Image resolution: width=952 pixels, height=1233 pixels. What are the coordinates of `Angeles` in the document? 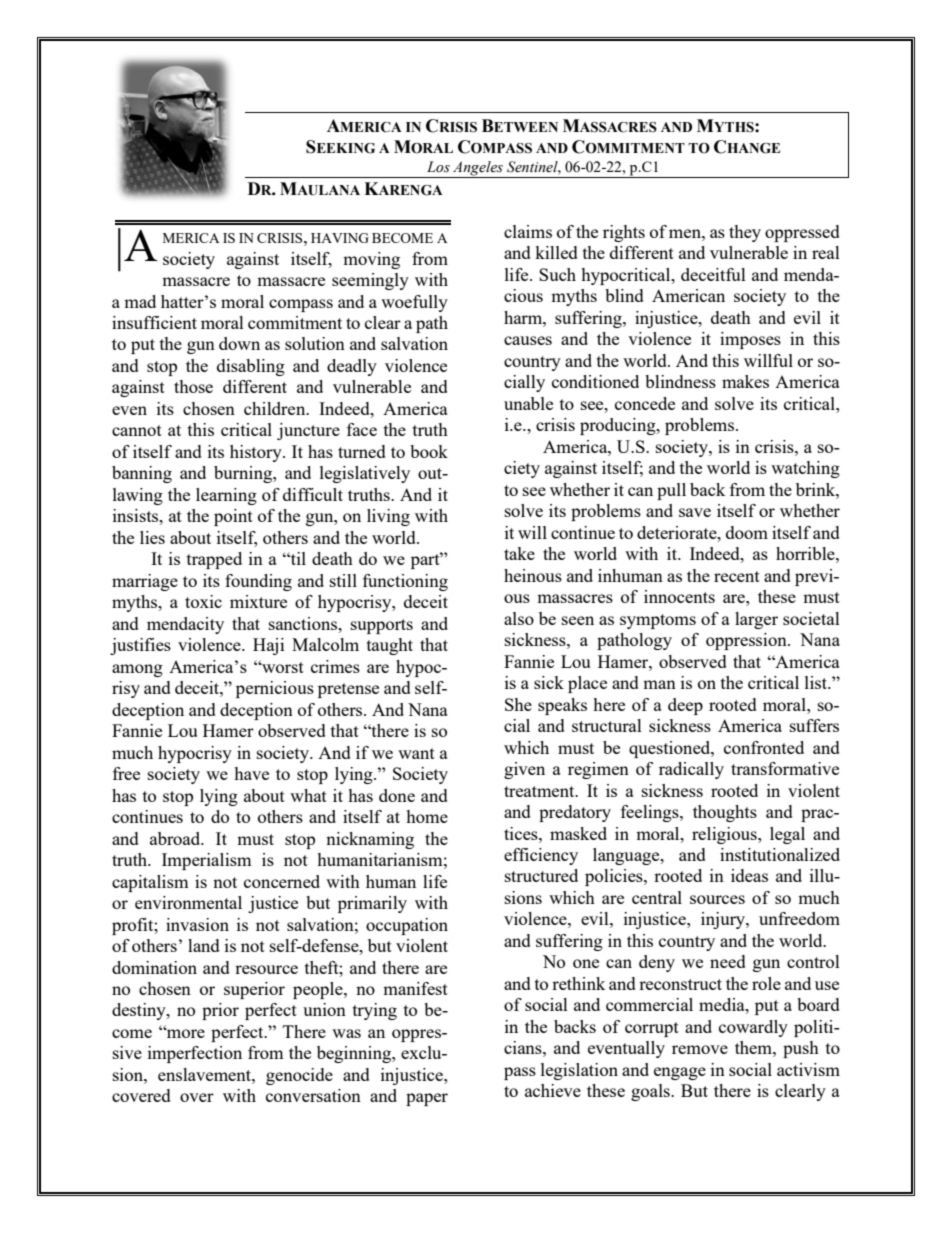 It's located at (478, 169).
